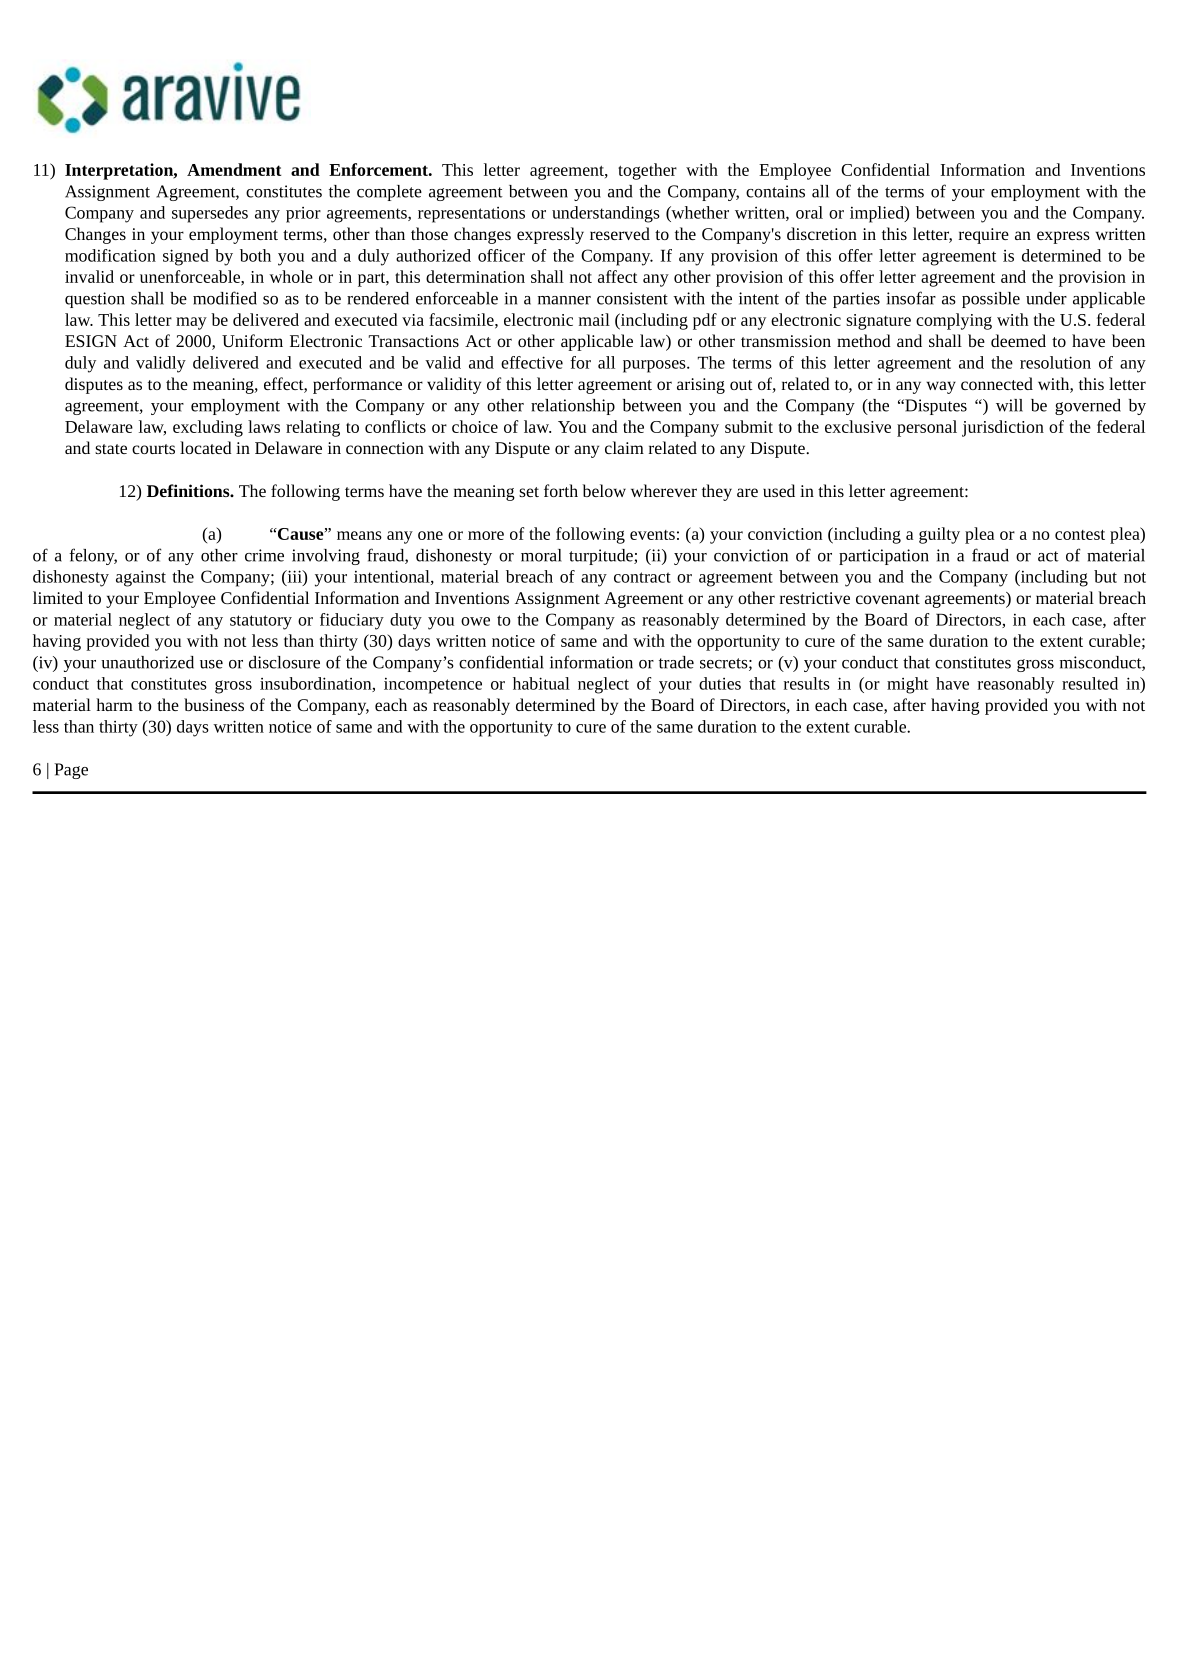 Image resolution: width=1180 pixels, height=1669 pixels. I want to click on mail, so click(594, 319).
